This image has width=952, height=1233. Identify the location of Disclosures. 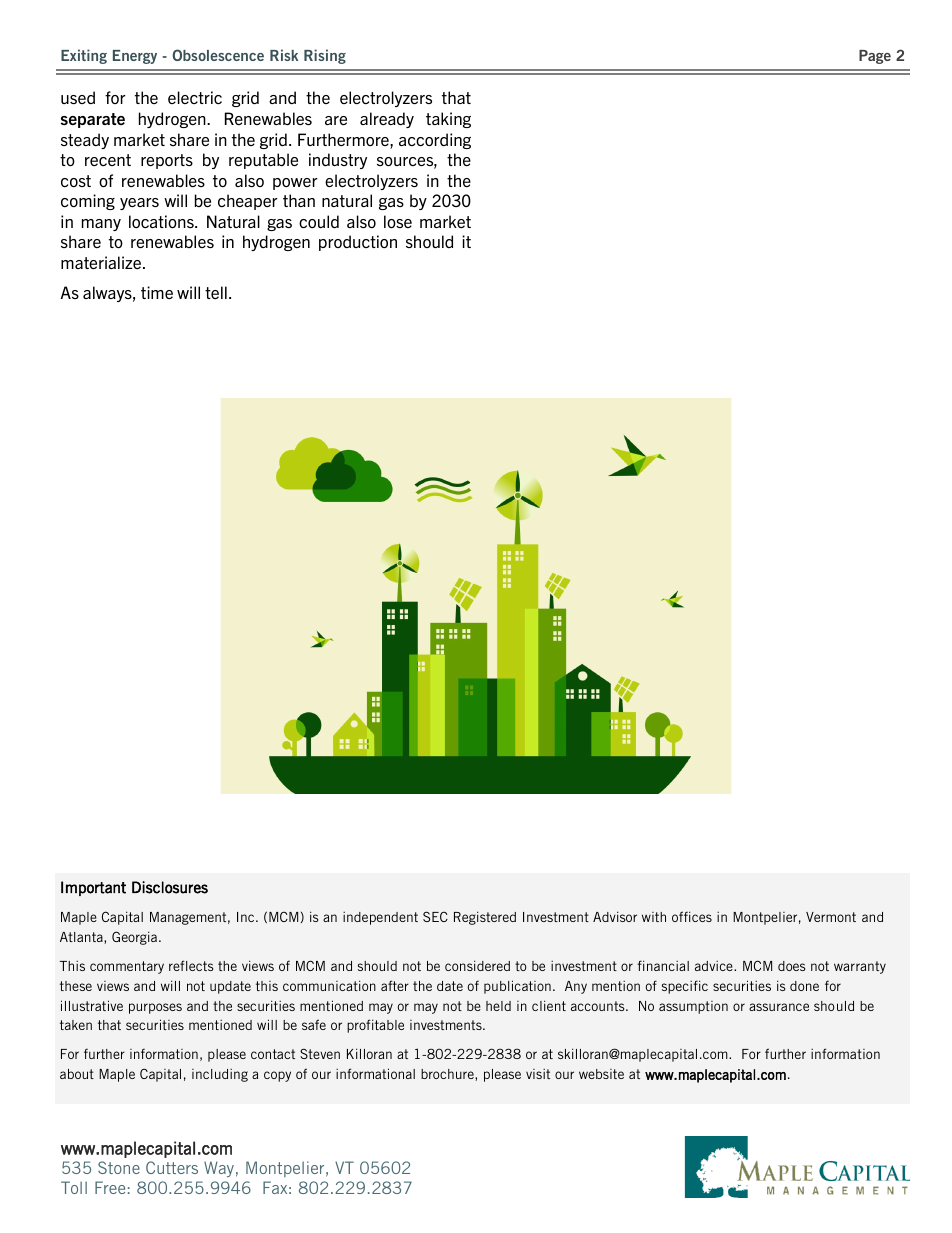
(170, 887).
